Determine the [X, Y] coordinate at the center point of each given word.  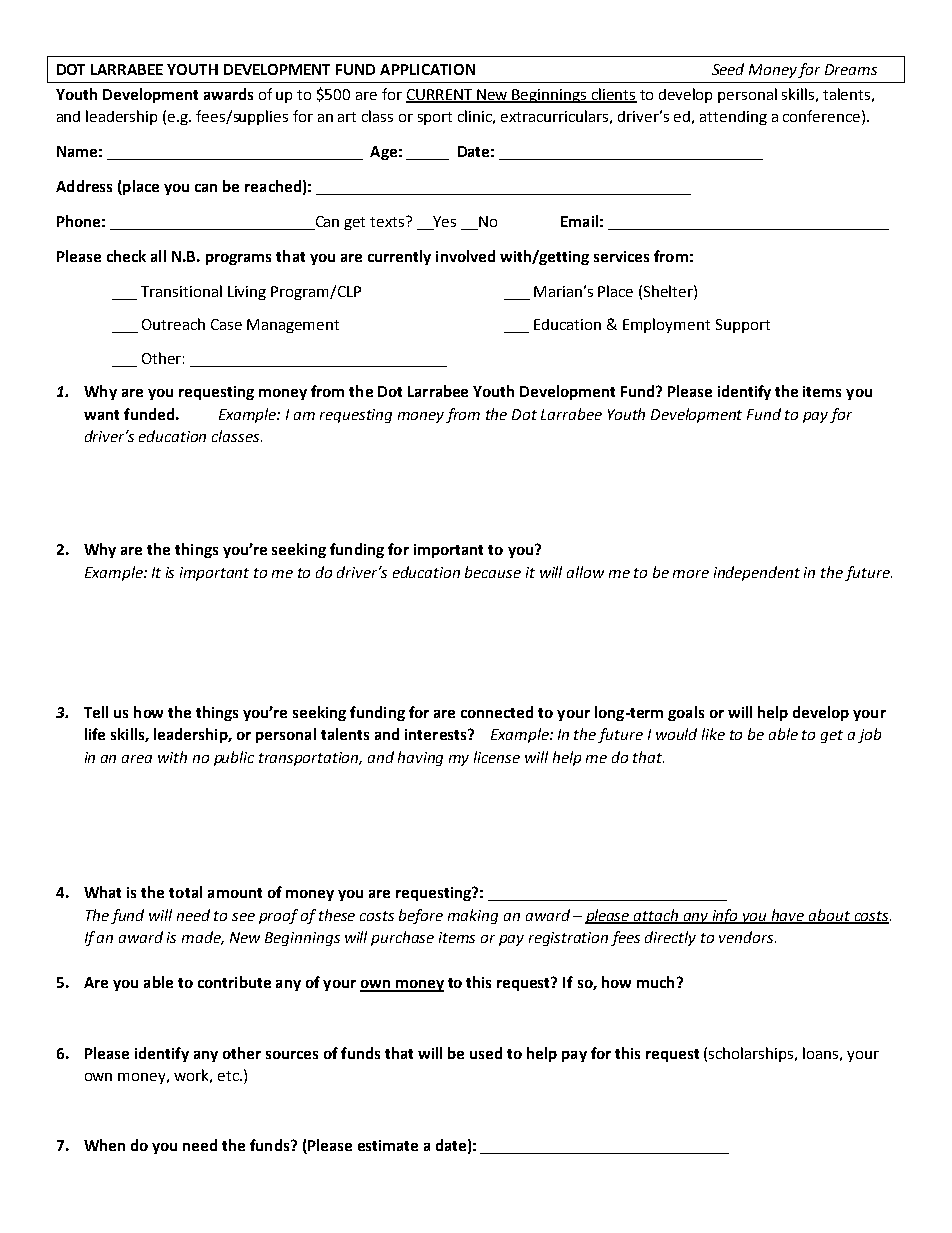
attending [733, 118]
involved [465, 256]
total [185, 892]
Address [84, 186]
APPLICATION [427, 69]
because [493, 572]
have [788, 916]
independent [757, 573]
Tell [96, 712]
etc [229, 1076]
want [101, 415]
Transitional [181, 291]
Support [743, 326]
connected [497, 712]
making [473, 916]
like [713, 734]
